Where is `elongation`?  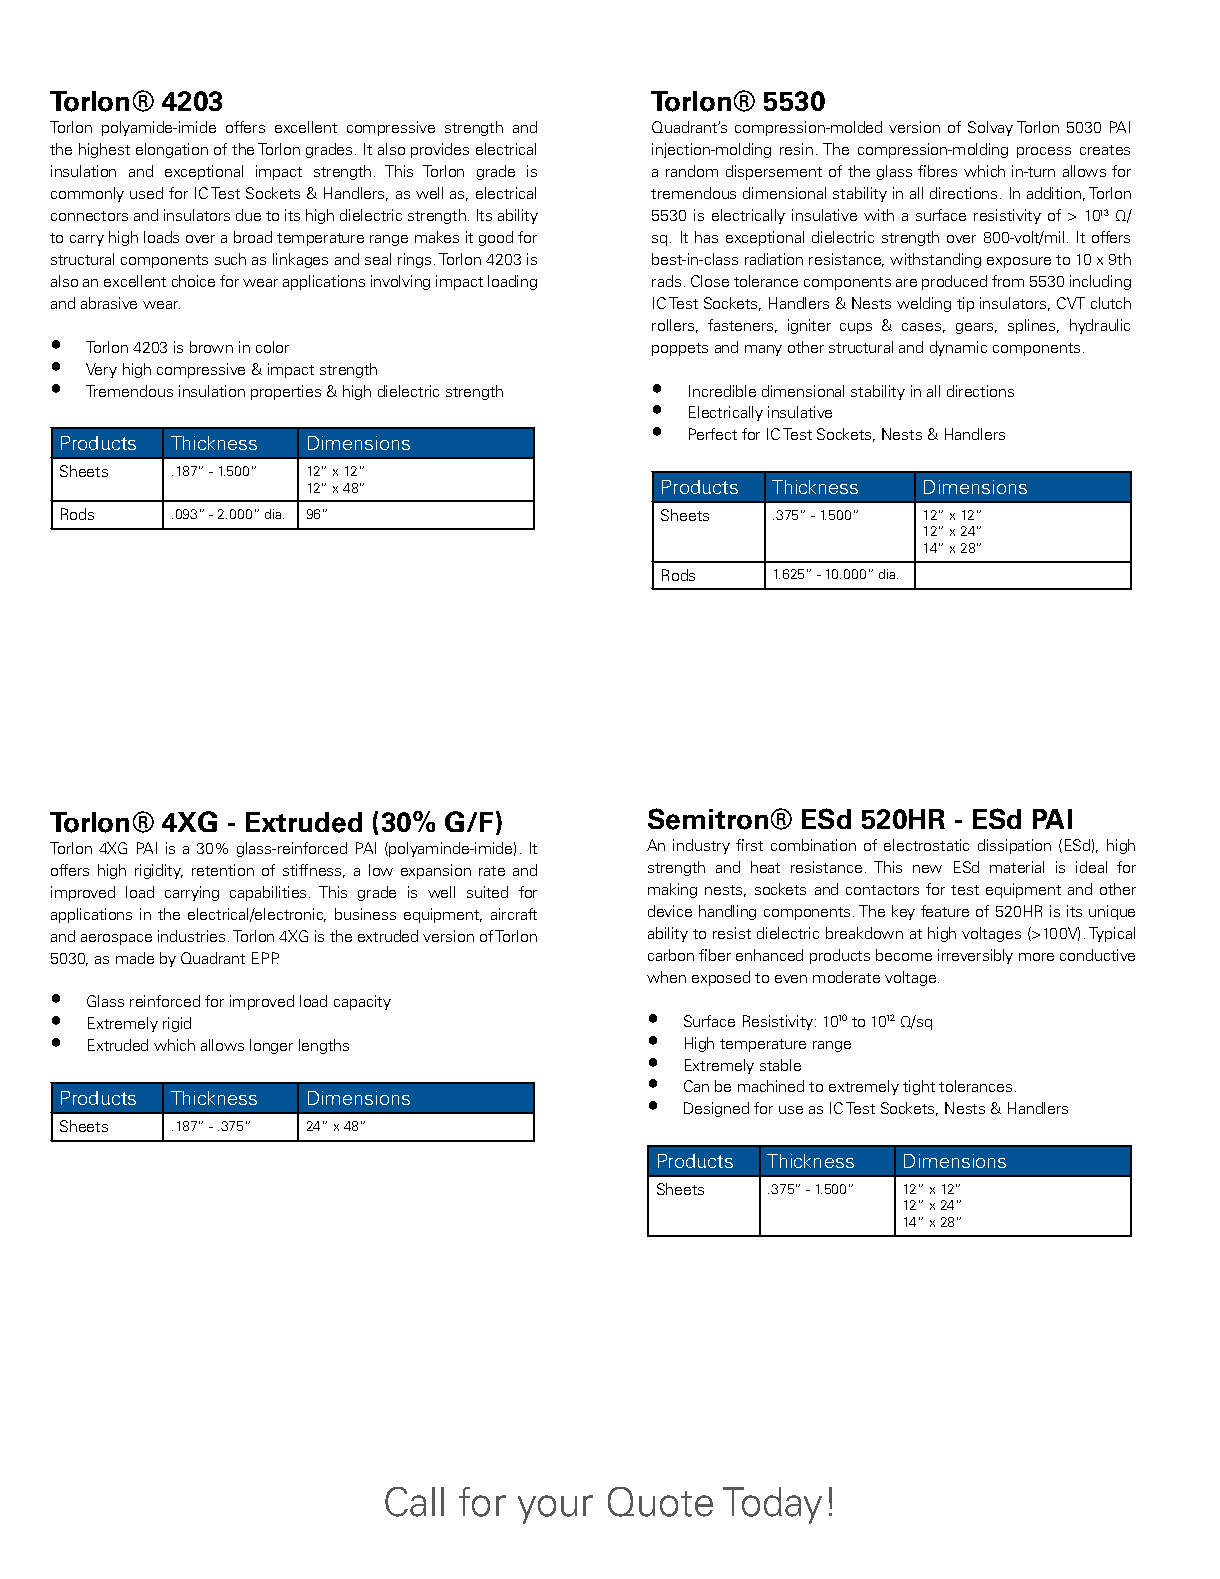 elongation is located at coordinates (172, 150).
